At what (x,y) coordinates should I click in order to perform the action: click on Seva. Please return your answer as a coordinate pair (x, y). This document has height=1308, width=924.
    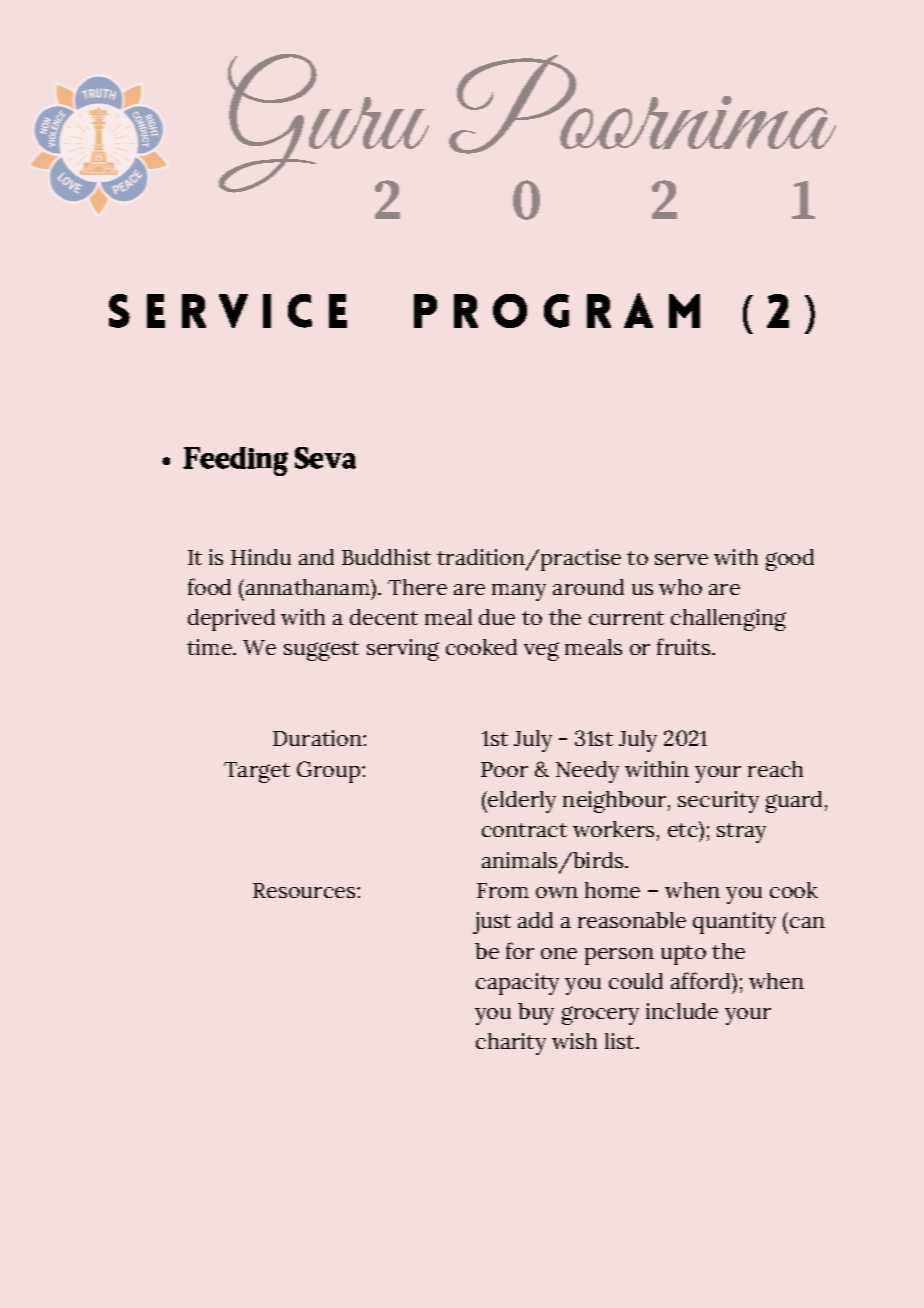
    Looking at the image, I should click on (325, 458).
